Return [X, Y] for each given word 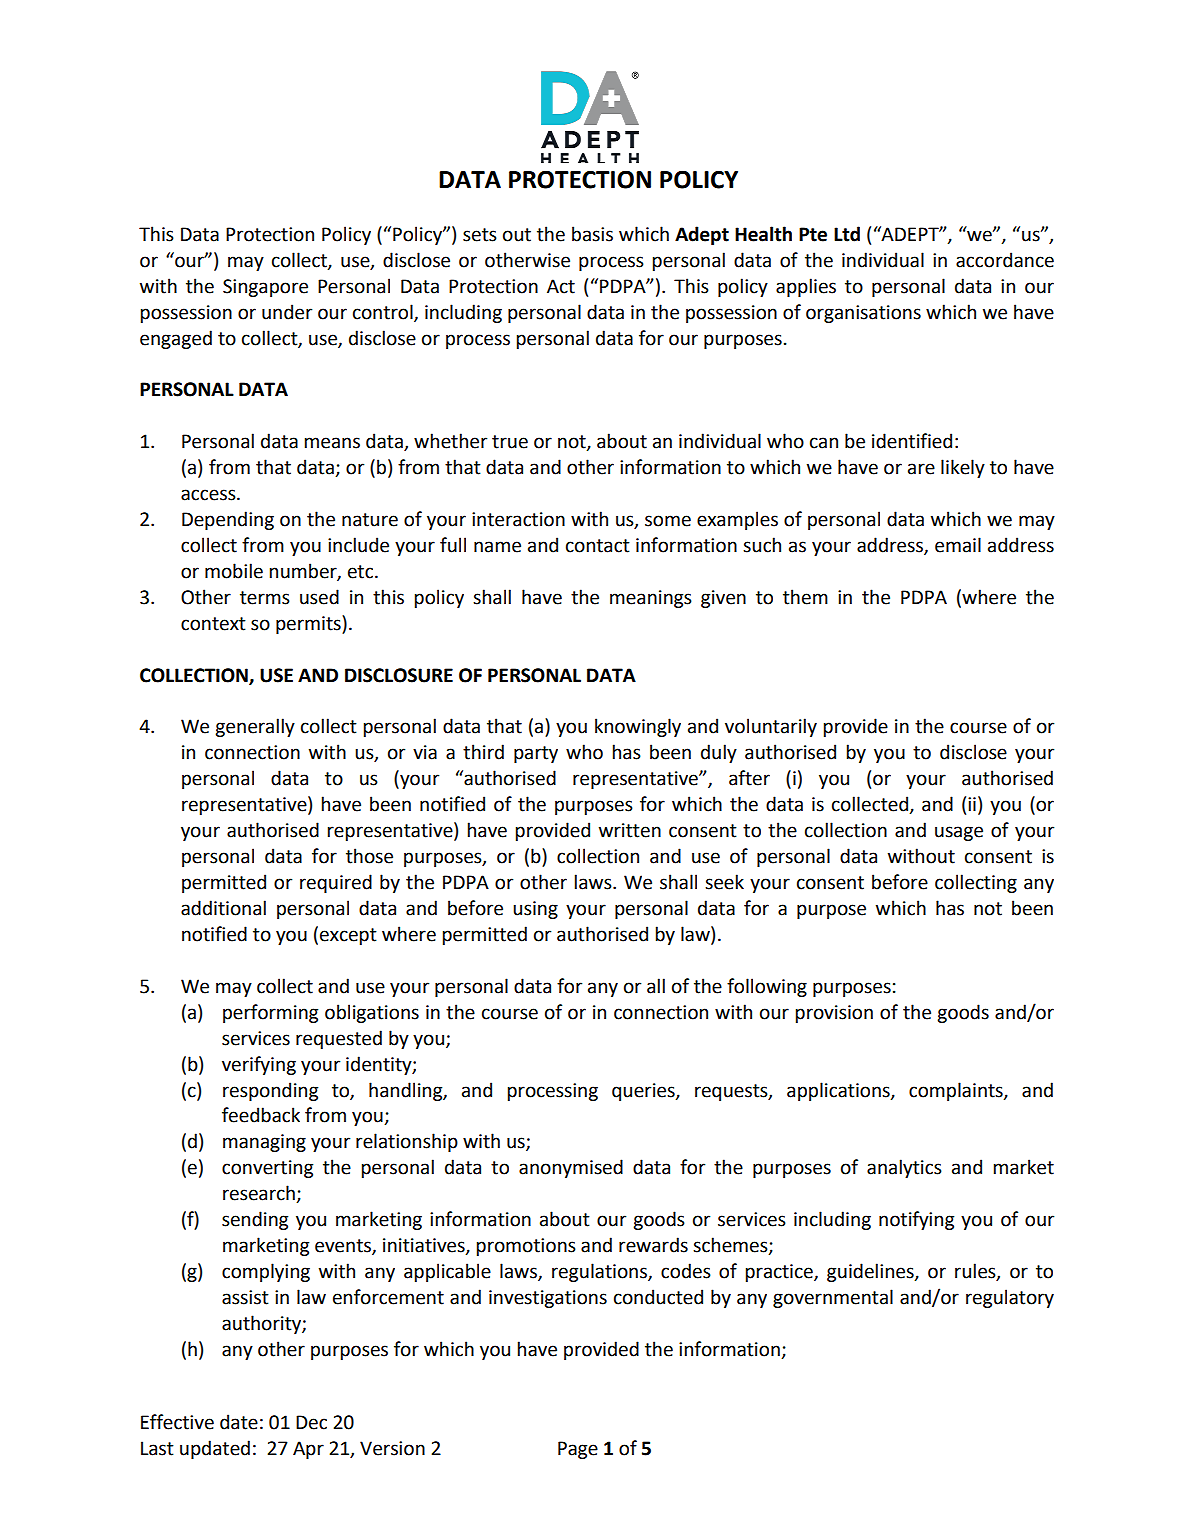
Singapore [265, 288]
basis [592, 234]
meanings [651, 599]
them [805, 597]
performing [270, 1013]
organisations [863, 314]
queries [644, 1092]
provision [834, 1014]
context [213, 624]
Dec [311, 1422]
